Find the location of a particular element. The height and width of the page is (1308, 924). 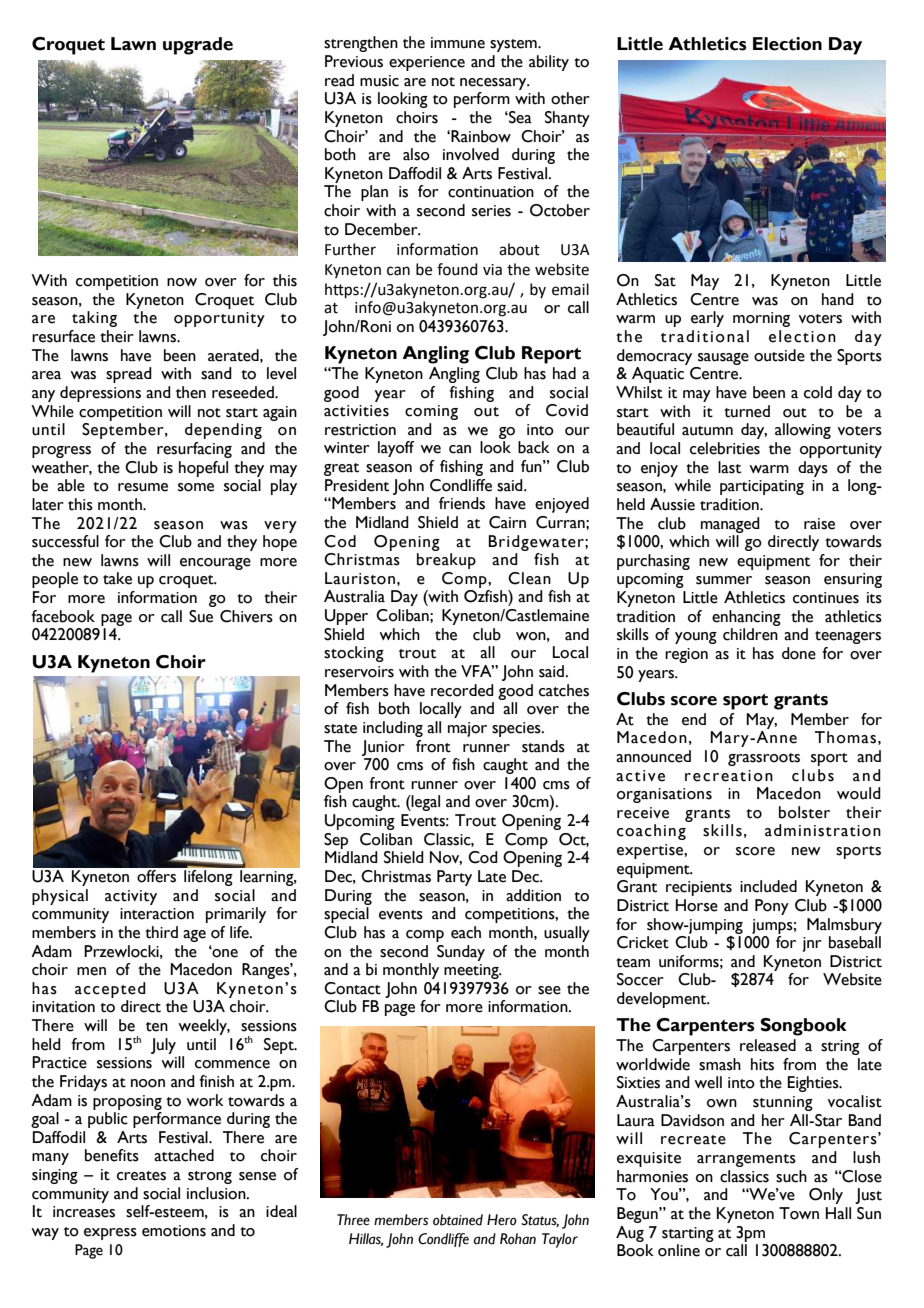

participating is located at coordinates (762, 487).
